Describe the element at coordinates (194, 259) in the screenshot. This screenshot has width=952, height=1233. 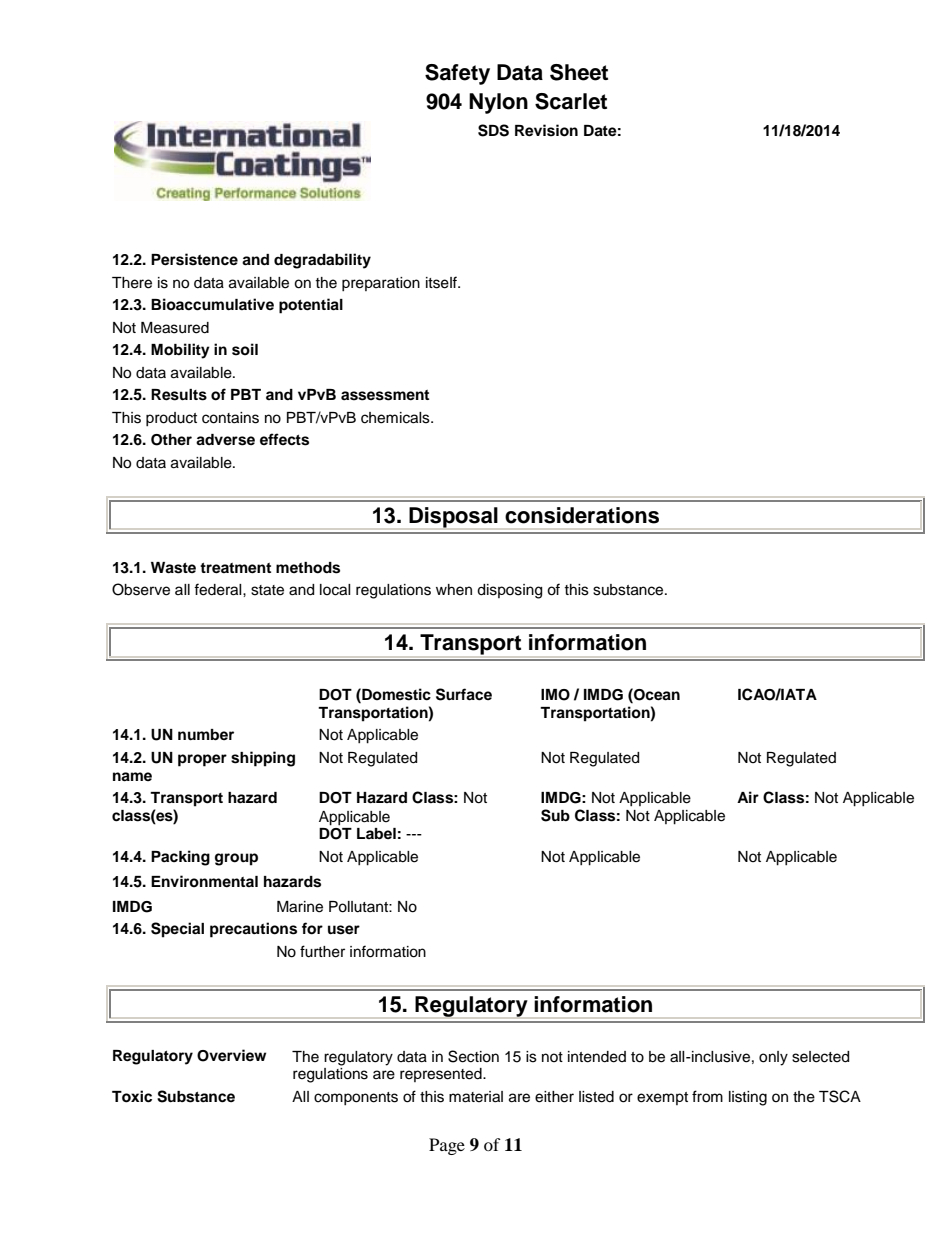
I see `Persistence` at that location.
